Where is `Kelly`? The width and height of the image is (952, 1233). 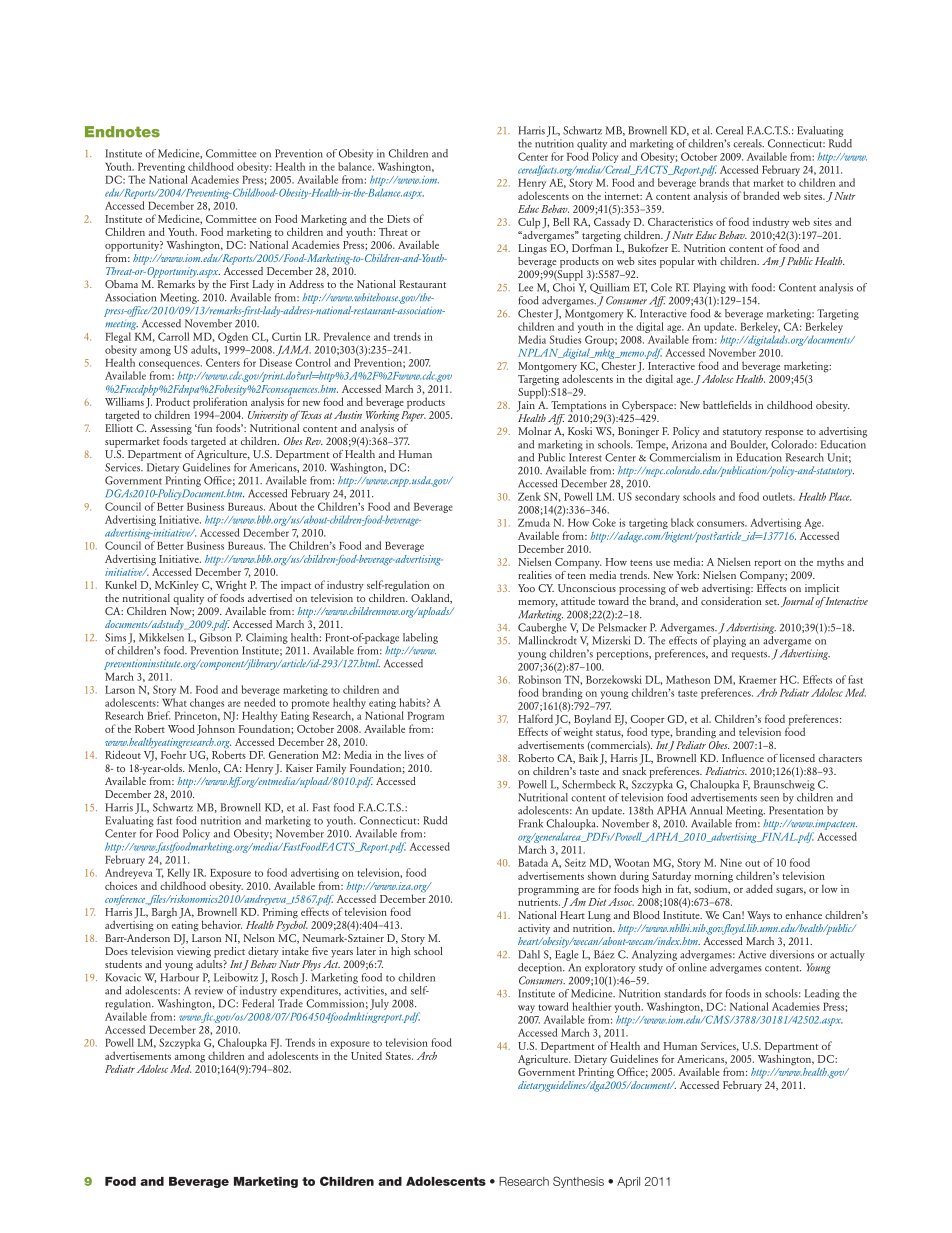 Kelly is located at coordinates (178, 873).
